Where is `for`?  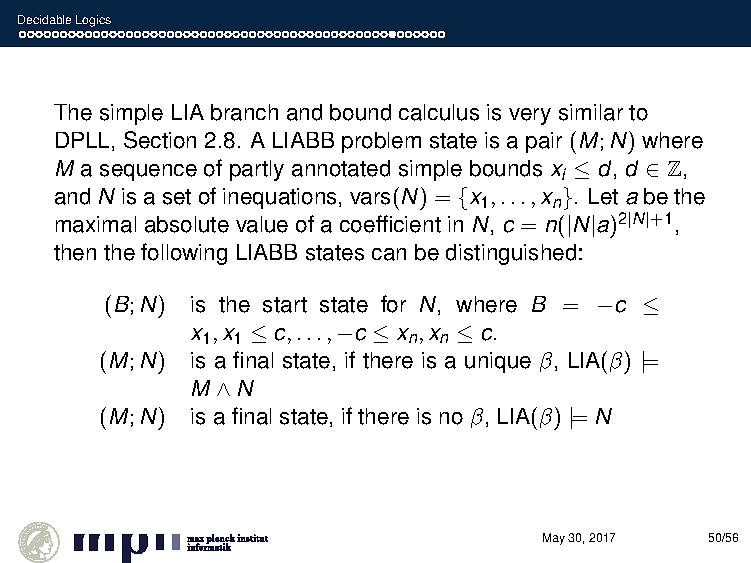
for is located at coordinates (393, 304).
